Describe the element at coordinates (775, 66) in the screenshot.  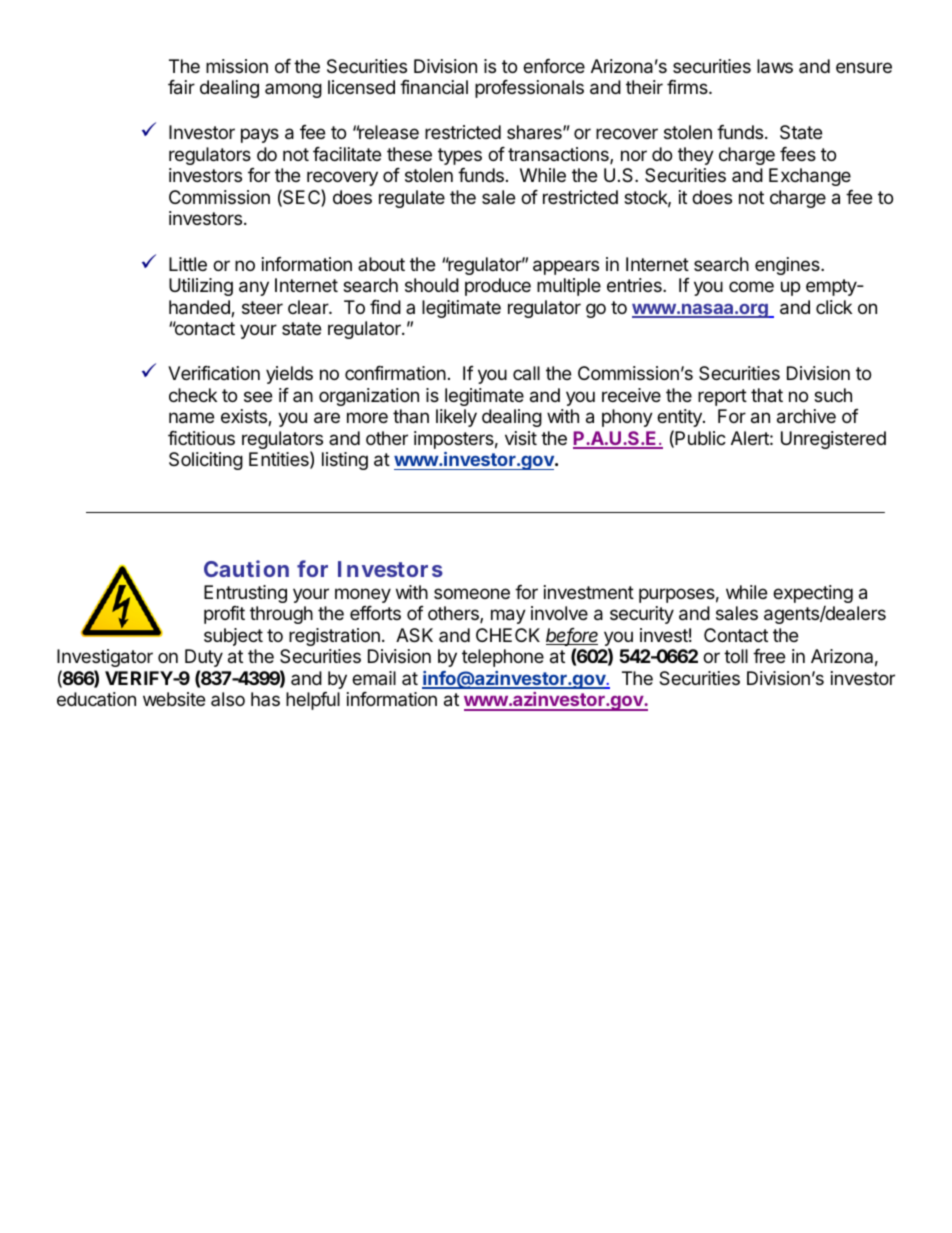
I see `laws` at that location.
